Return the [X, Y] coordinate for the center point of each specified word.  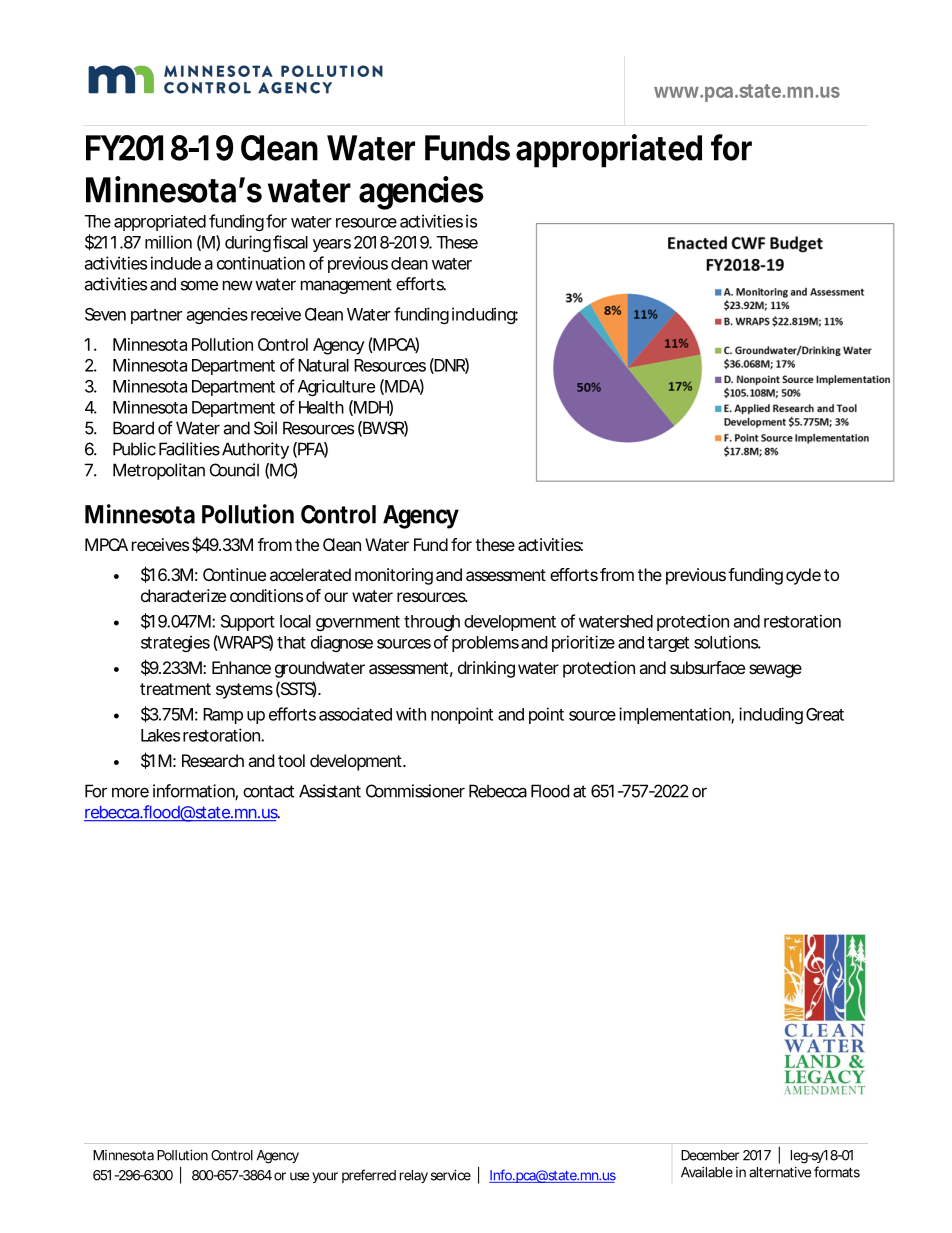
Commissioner [415, 791]
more [130, 792]
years [332, 245]
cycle [803, 576]
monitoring [394, 576]
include [176, 263]
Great [825, 714]
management [346, 286]
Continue [234, 574]
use [299, 1176]
